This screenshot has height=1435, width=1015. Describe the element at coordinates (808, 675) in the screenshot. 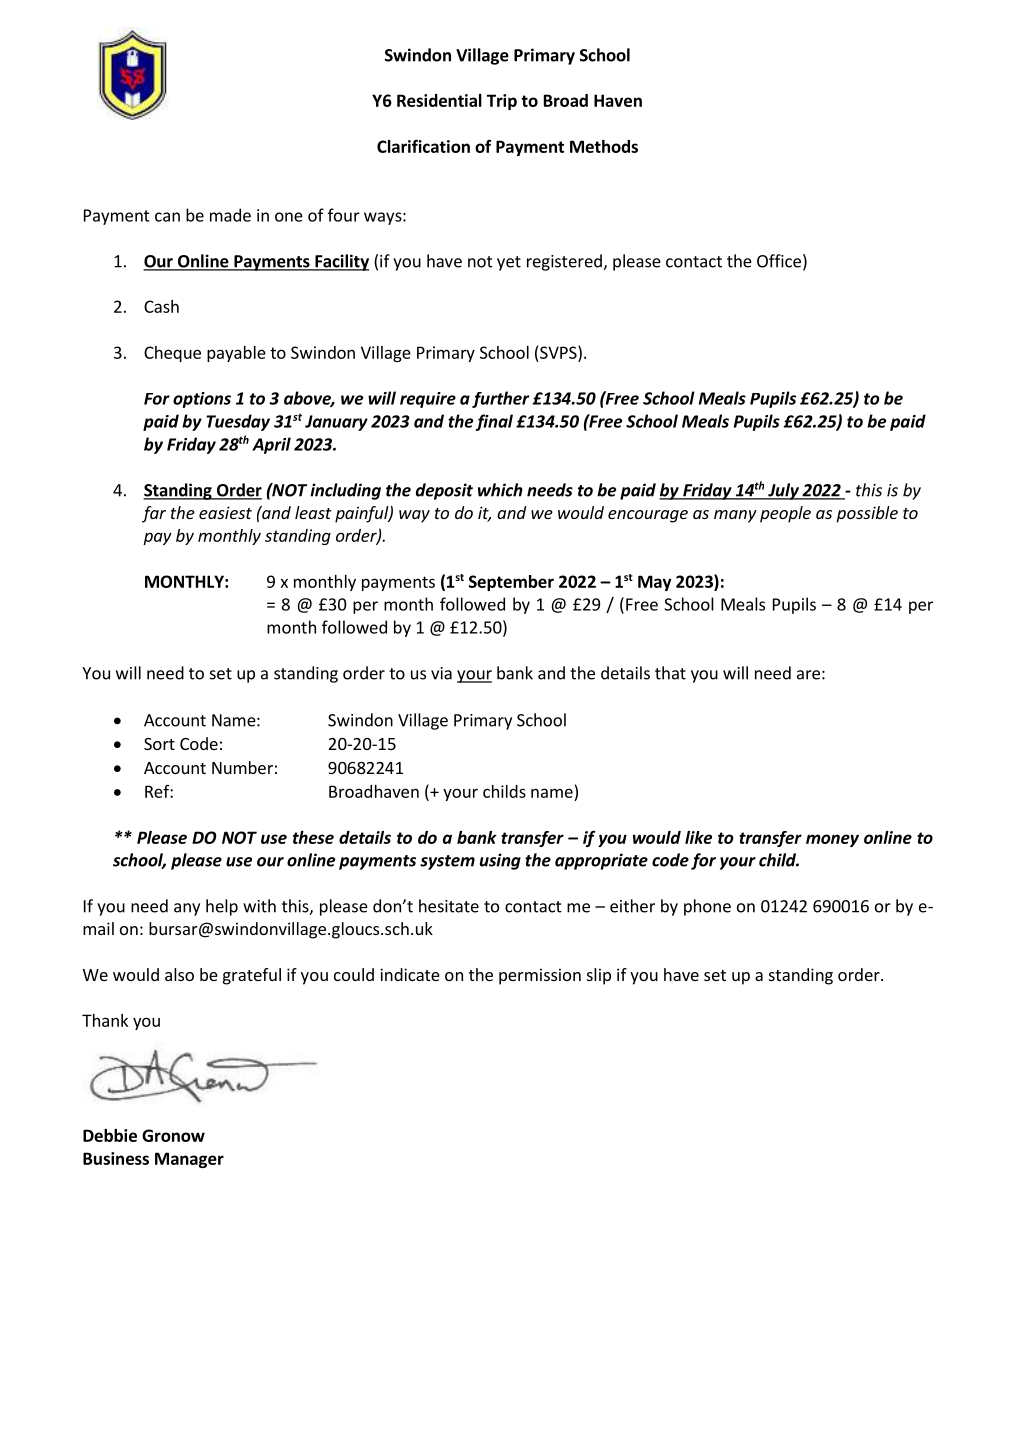

I see `are` at that location.
